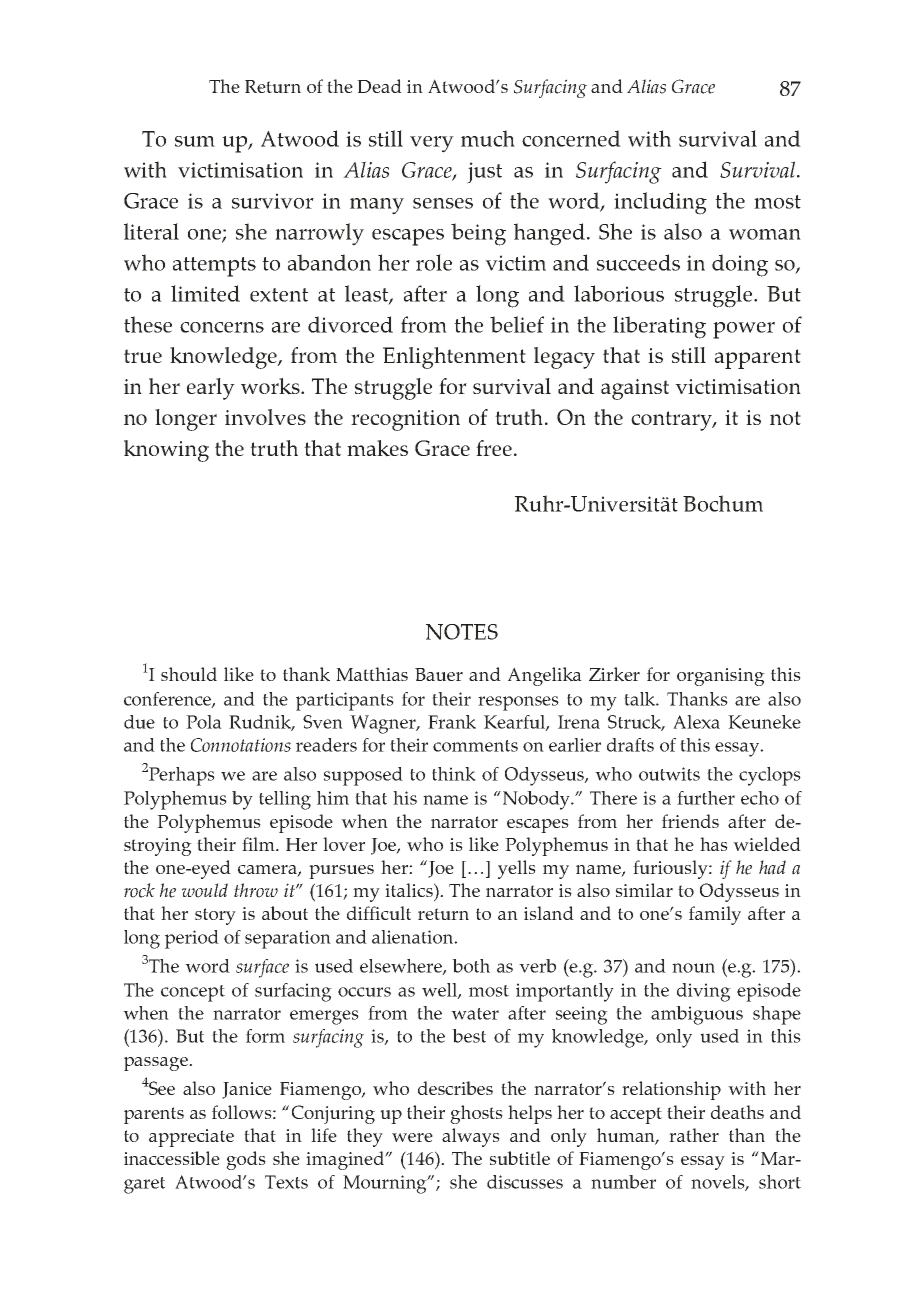 The height and width of the screenshot is (1308, 924). What do you see at coordinates (471, 1137) in the screenshot?
I see `always` at bounding box center [471, 1137].
